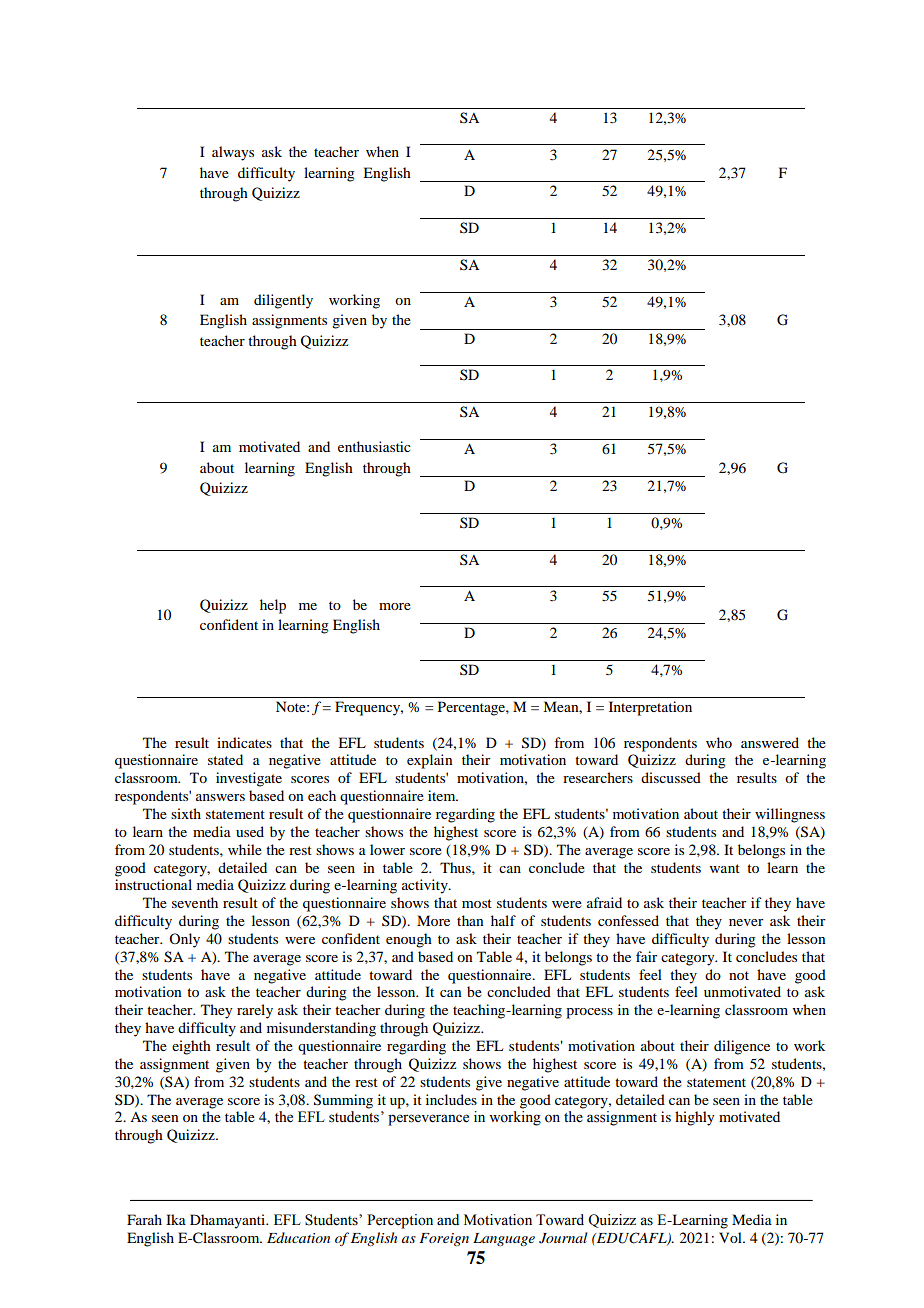 Image resolution: width=924 pixels, height=1308 pixels. I want to click on help, so click(273, 606).
